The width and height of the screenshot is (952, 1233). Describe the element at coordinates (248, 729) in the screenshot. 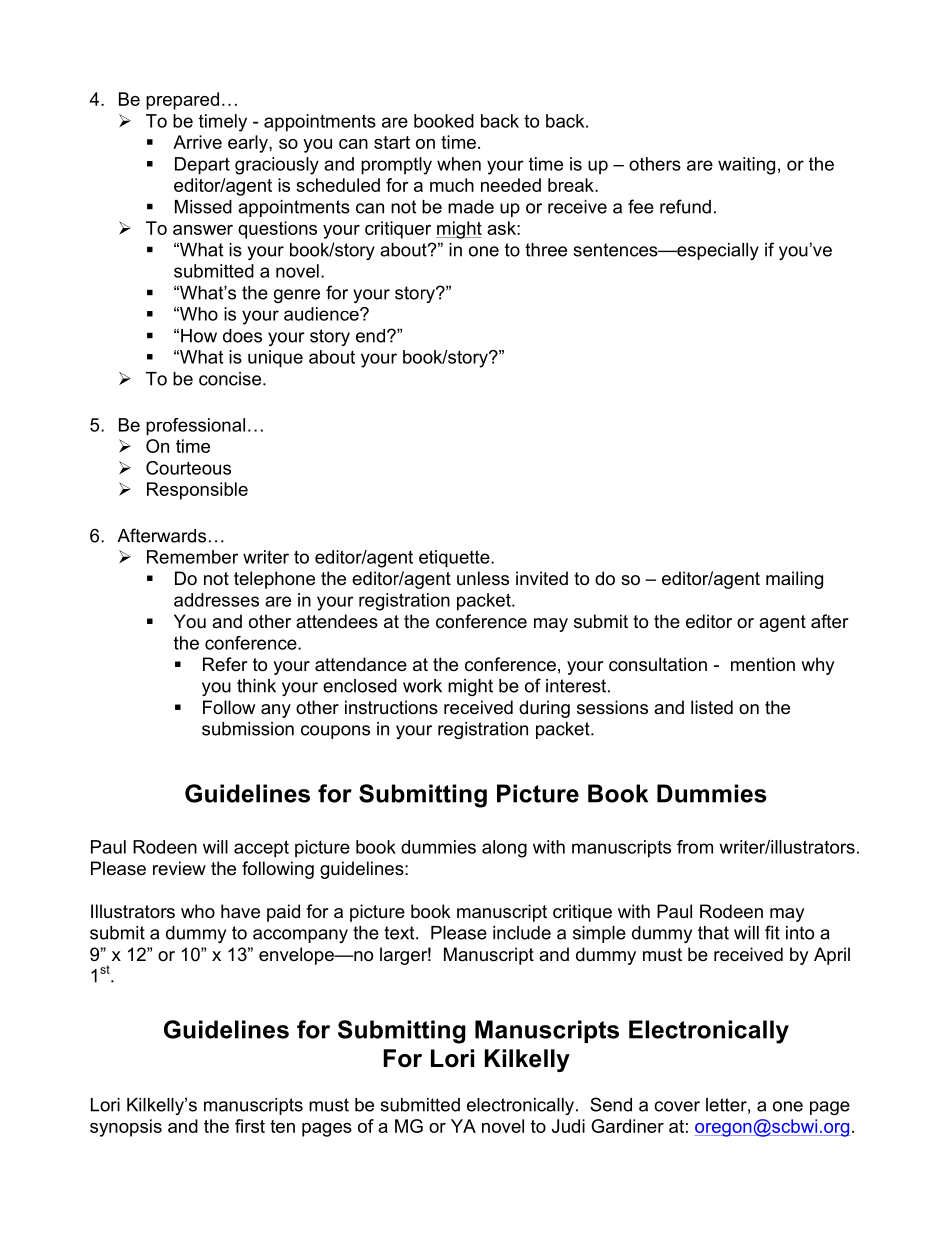

I see `submission` at that location.
